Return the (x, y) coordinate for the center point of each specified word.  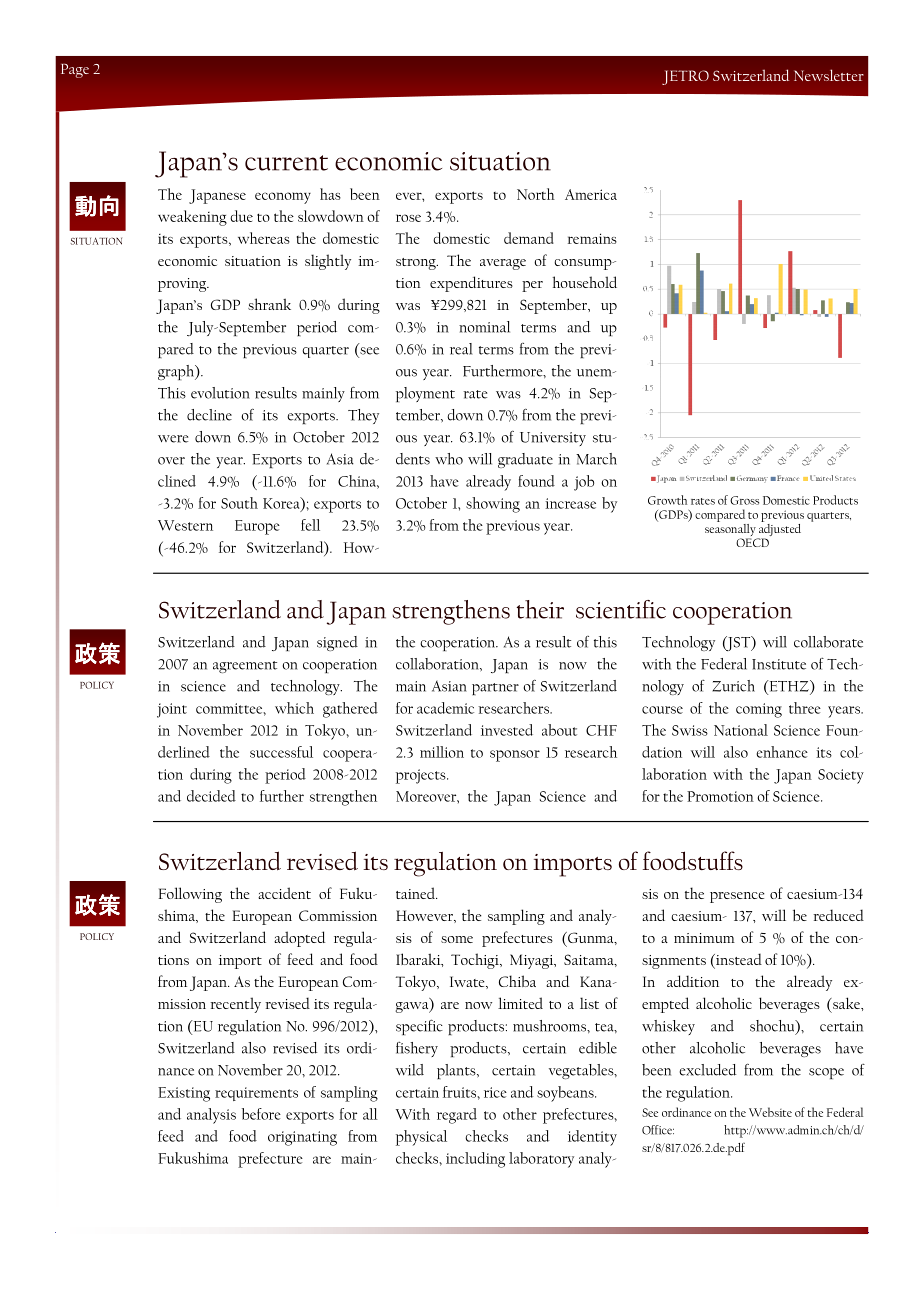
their (540, 609)
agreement (245, 667)
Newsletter (829, 75)
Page (75, 71)
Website (770, 1112)
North (536, 194)
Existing (184, 1094)
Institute (779, 664)
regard (457, 1116)
